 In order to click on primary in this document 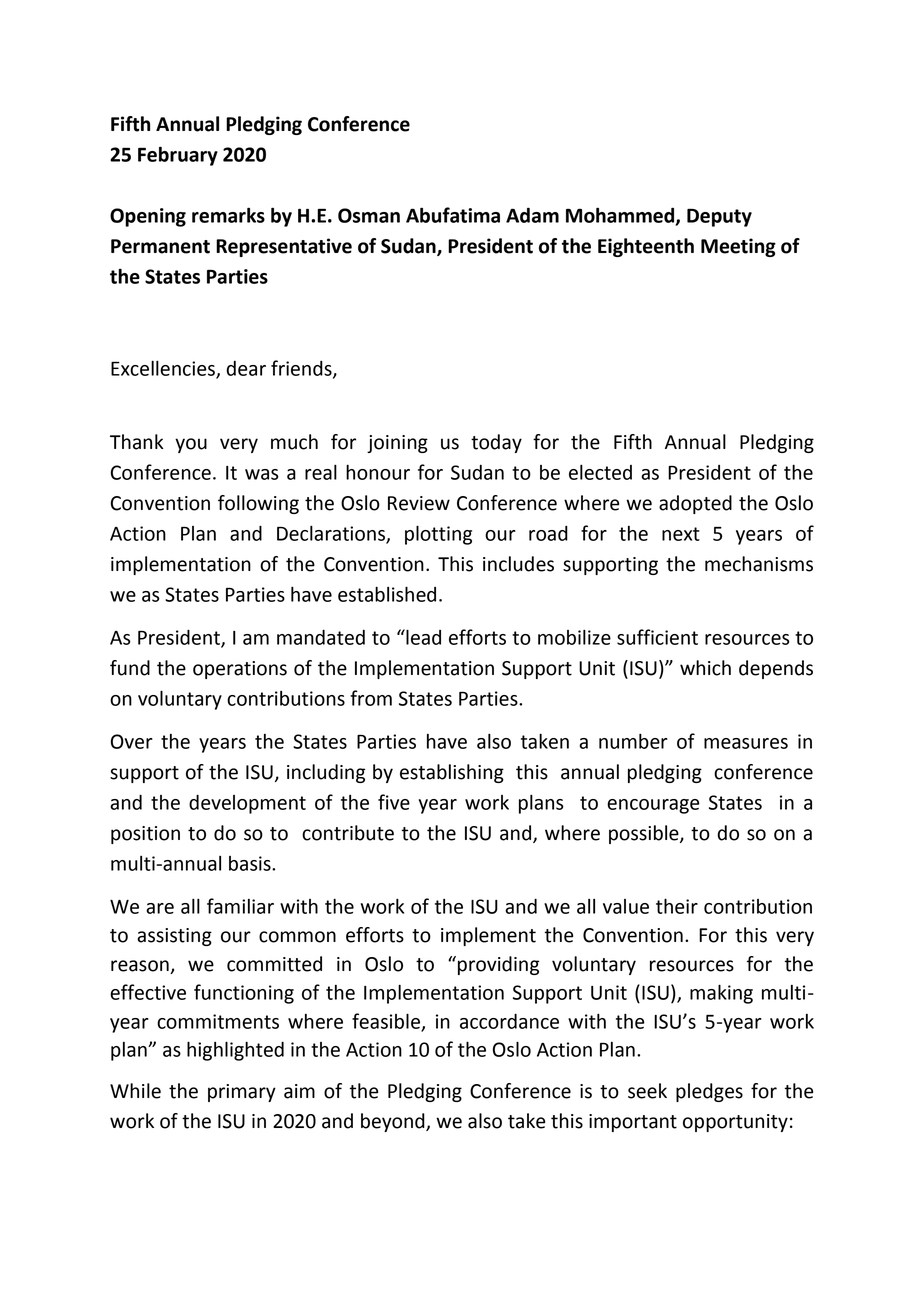, I will do `click(242, 1093)`.
